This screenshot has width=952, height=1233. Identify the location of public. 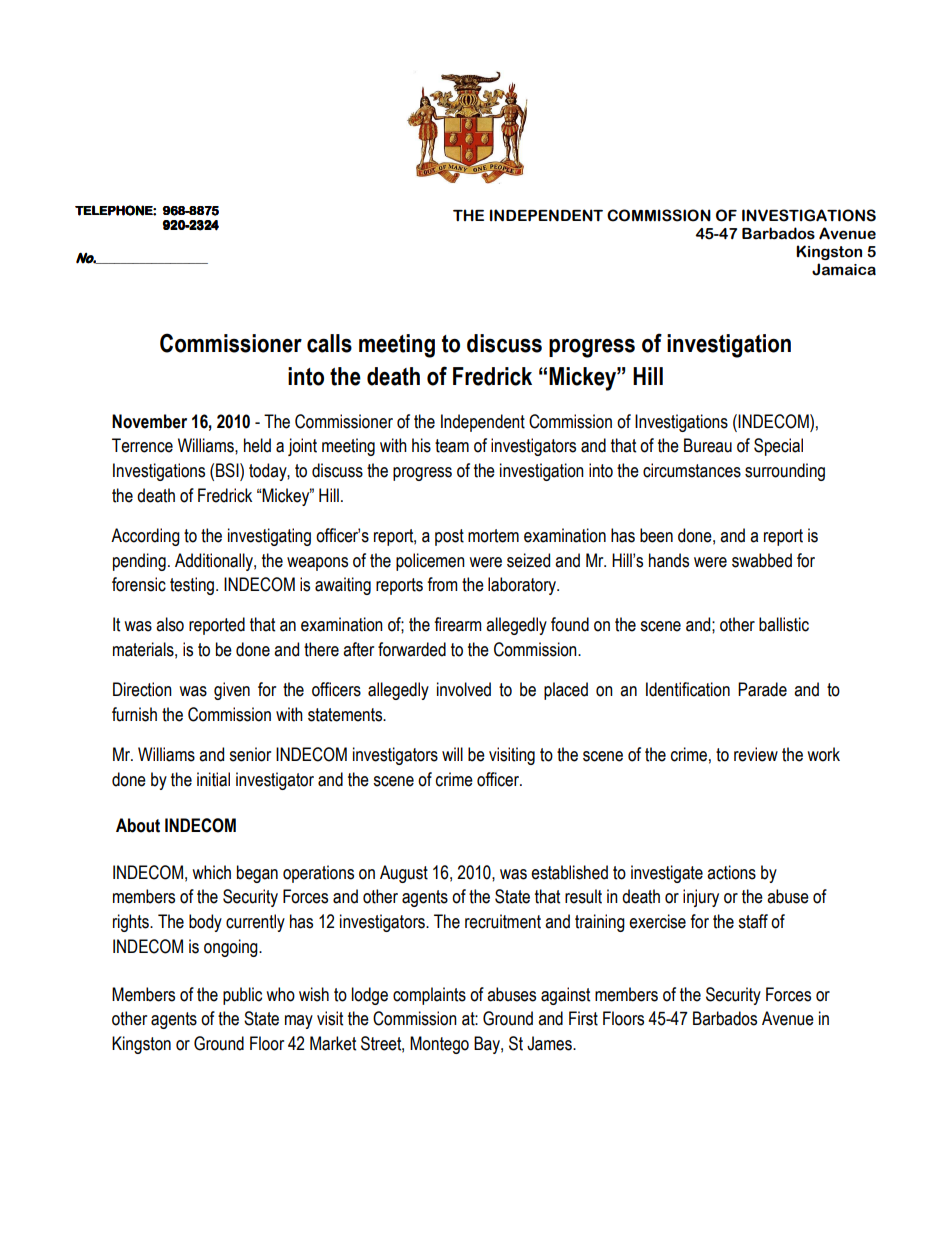
(242, 996).
